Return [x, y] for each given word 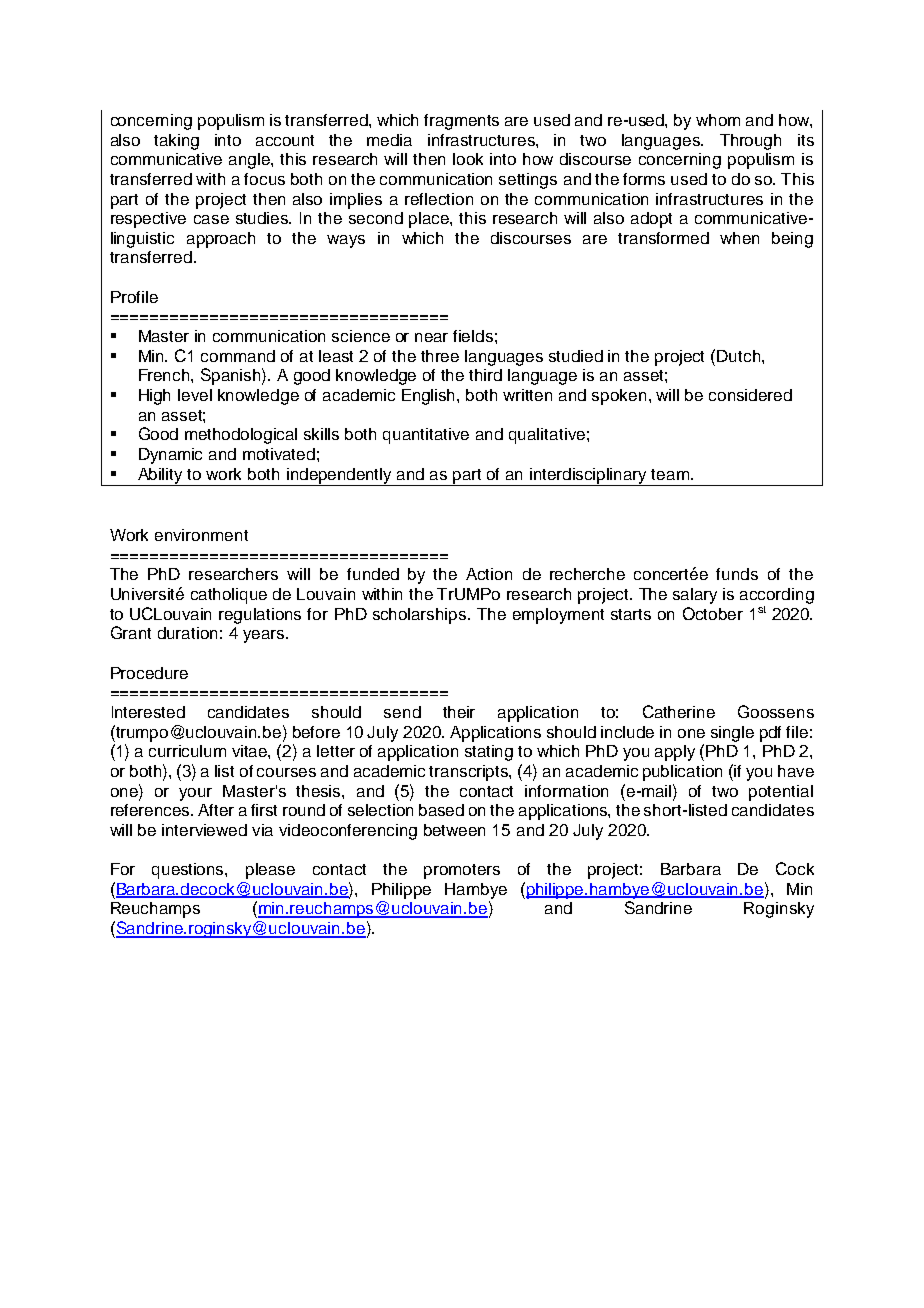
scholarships [421, 616]
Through [750, 142]
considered [750, 395]
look [468, 159]
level [195, 395]
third [485, 375]
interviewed [204, 830]
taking [176, 142]
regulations [260, 616]
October [713, 613]
